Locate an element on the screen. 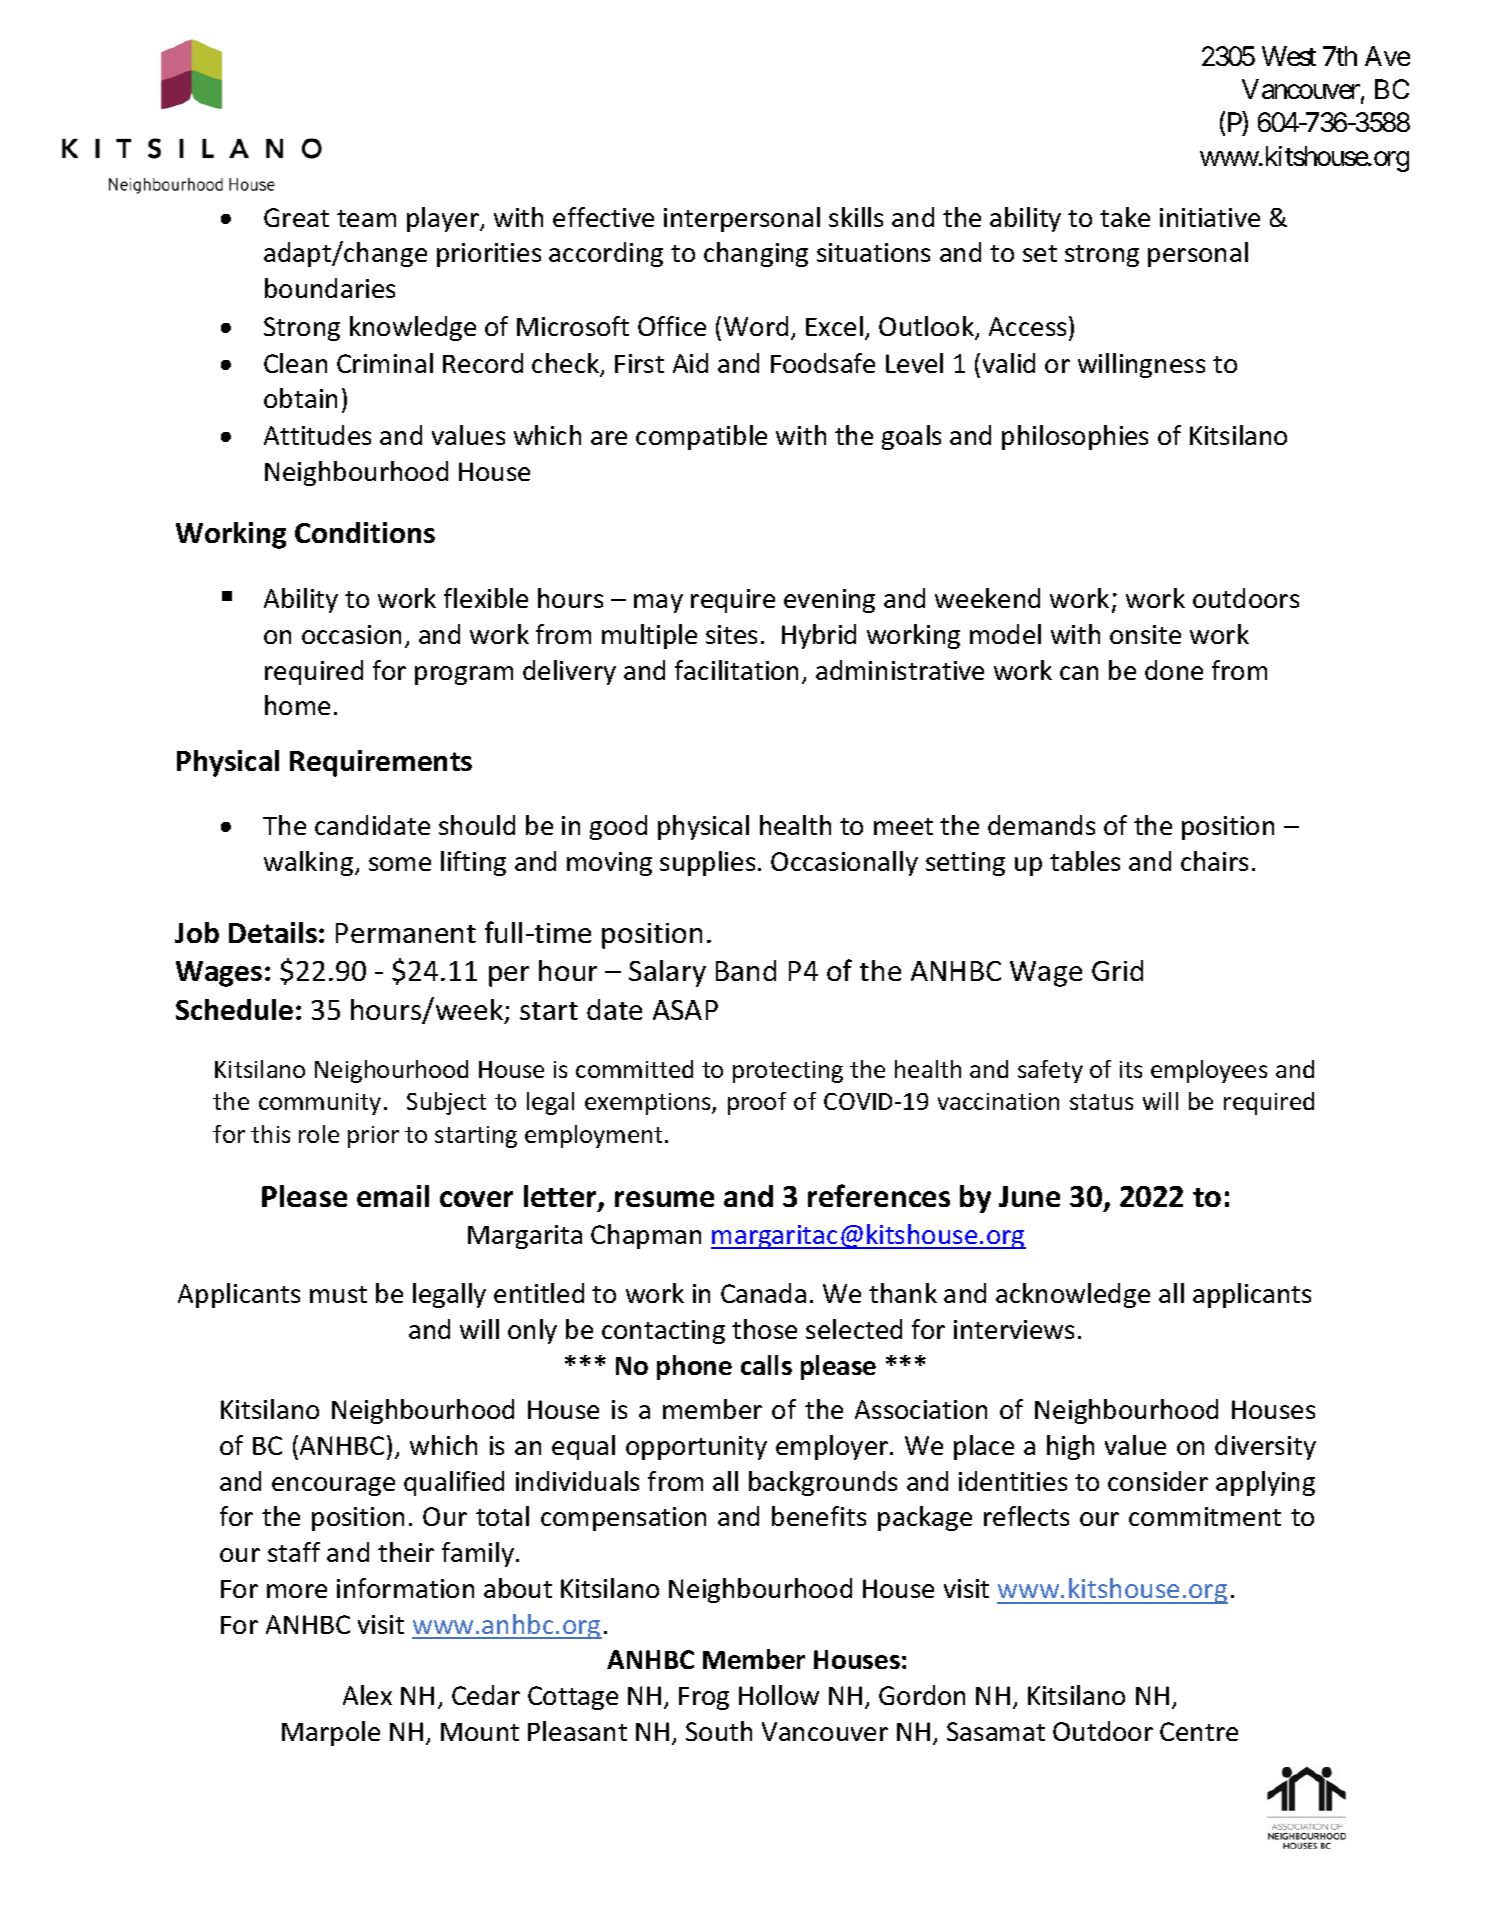 The height and width of the screenshot is (1930, 1492). proof is located at coordinates (757, 1103).
